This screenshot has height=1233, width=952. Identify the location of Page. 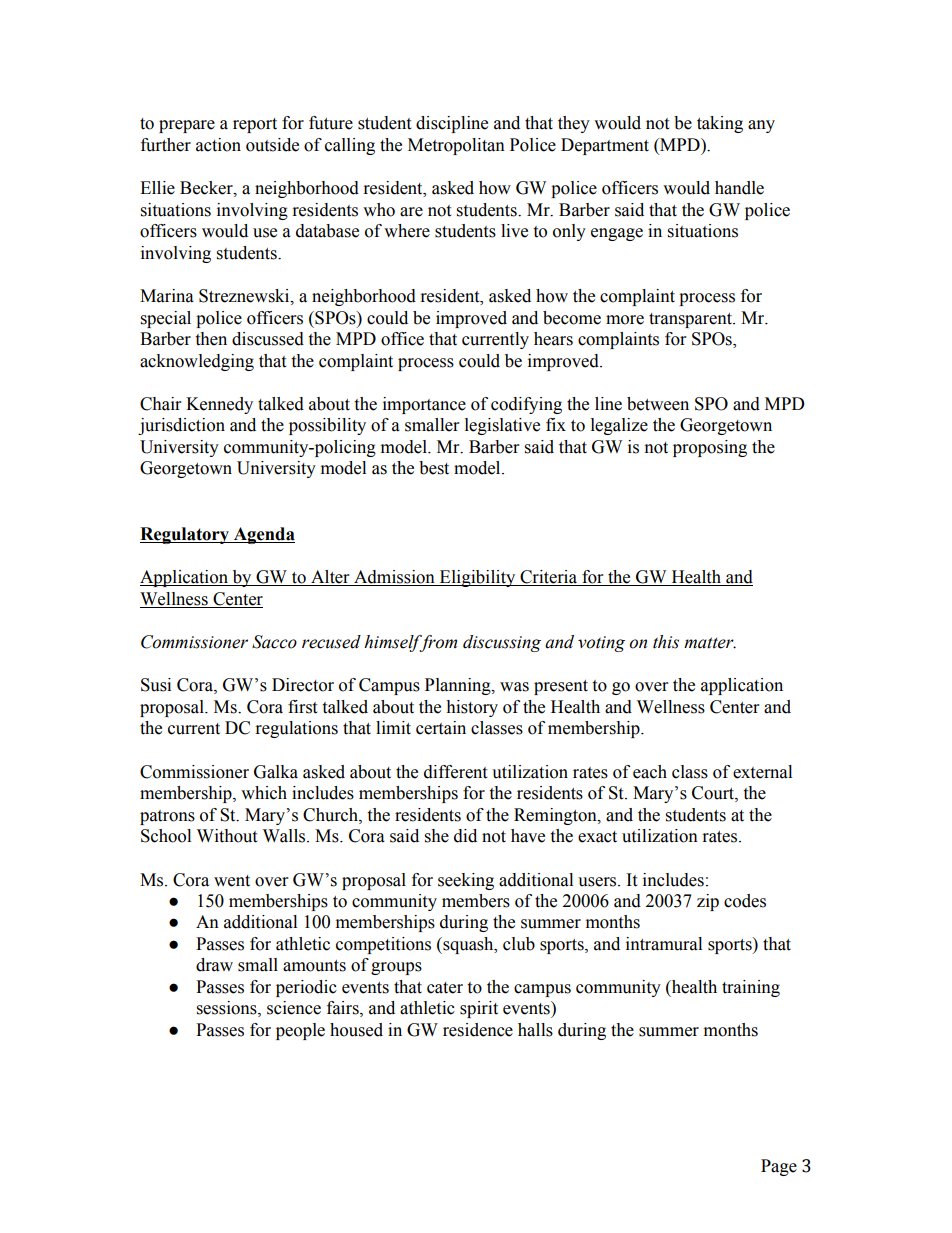
(779, 1167).
